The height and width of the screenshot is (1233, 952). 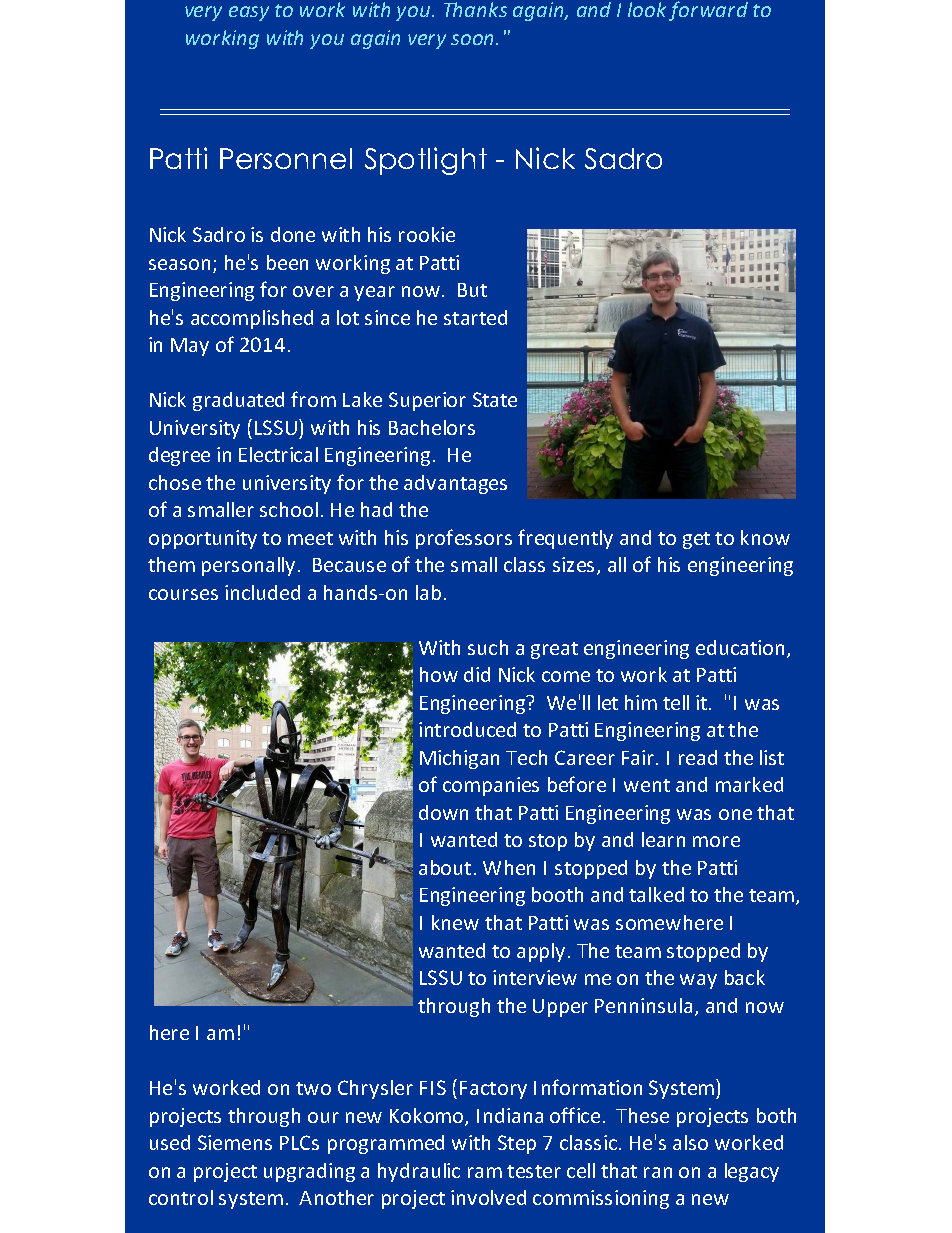 What do you see at coordinates (708, 11) in the screenshot?
I see `forward` at bounding box center [708, 11].
